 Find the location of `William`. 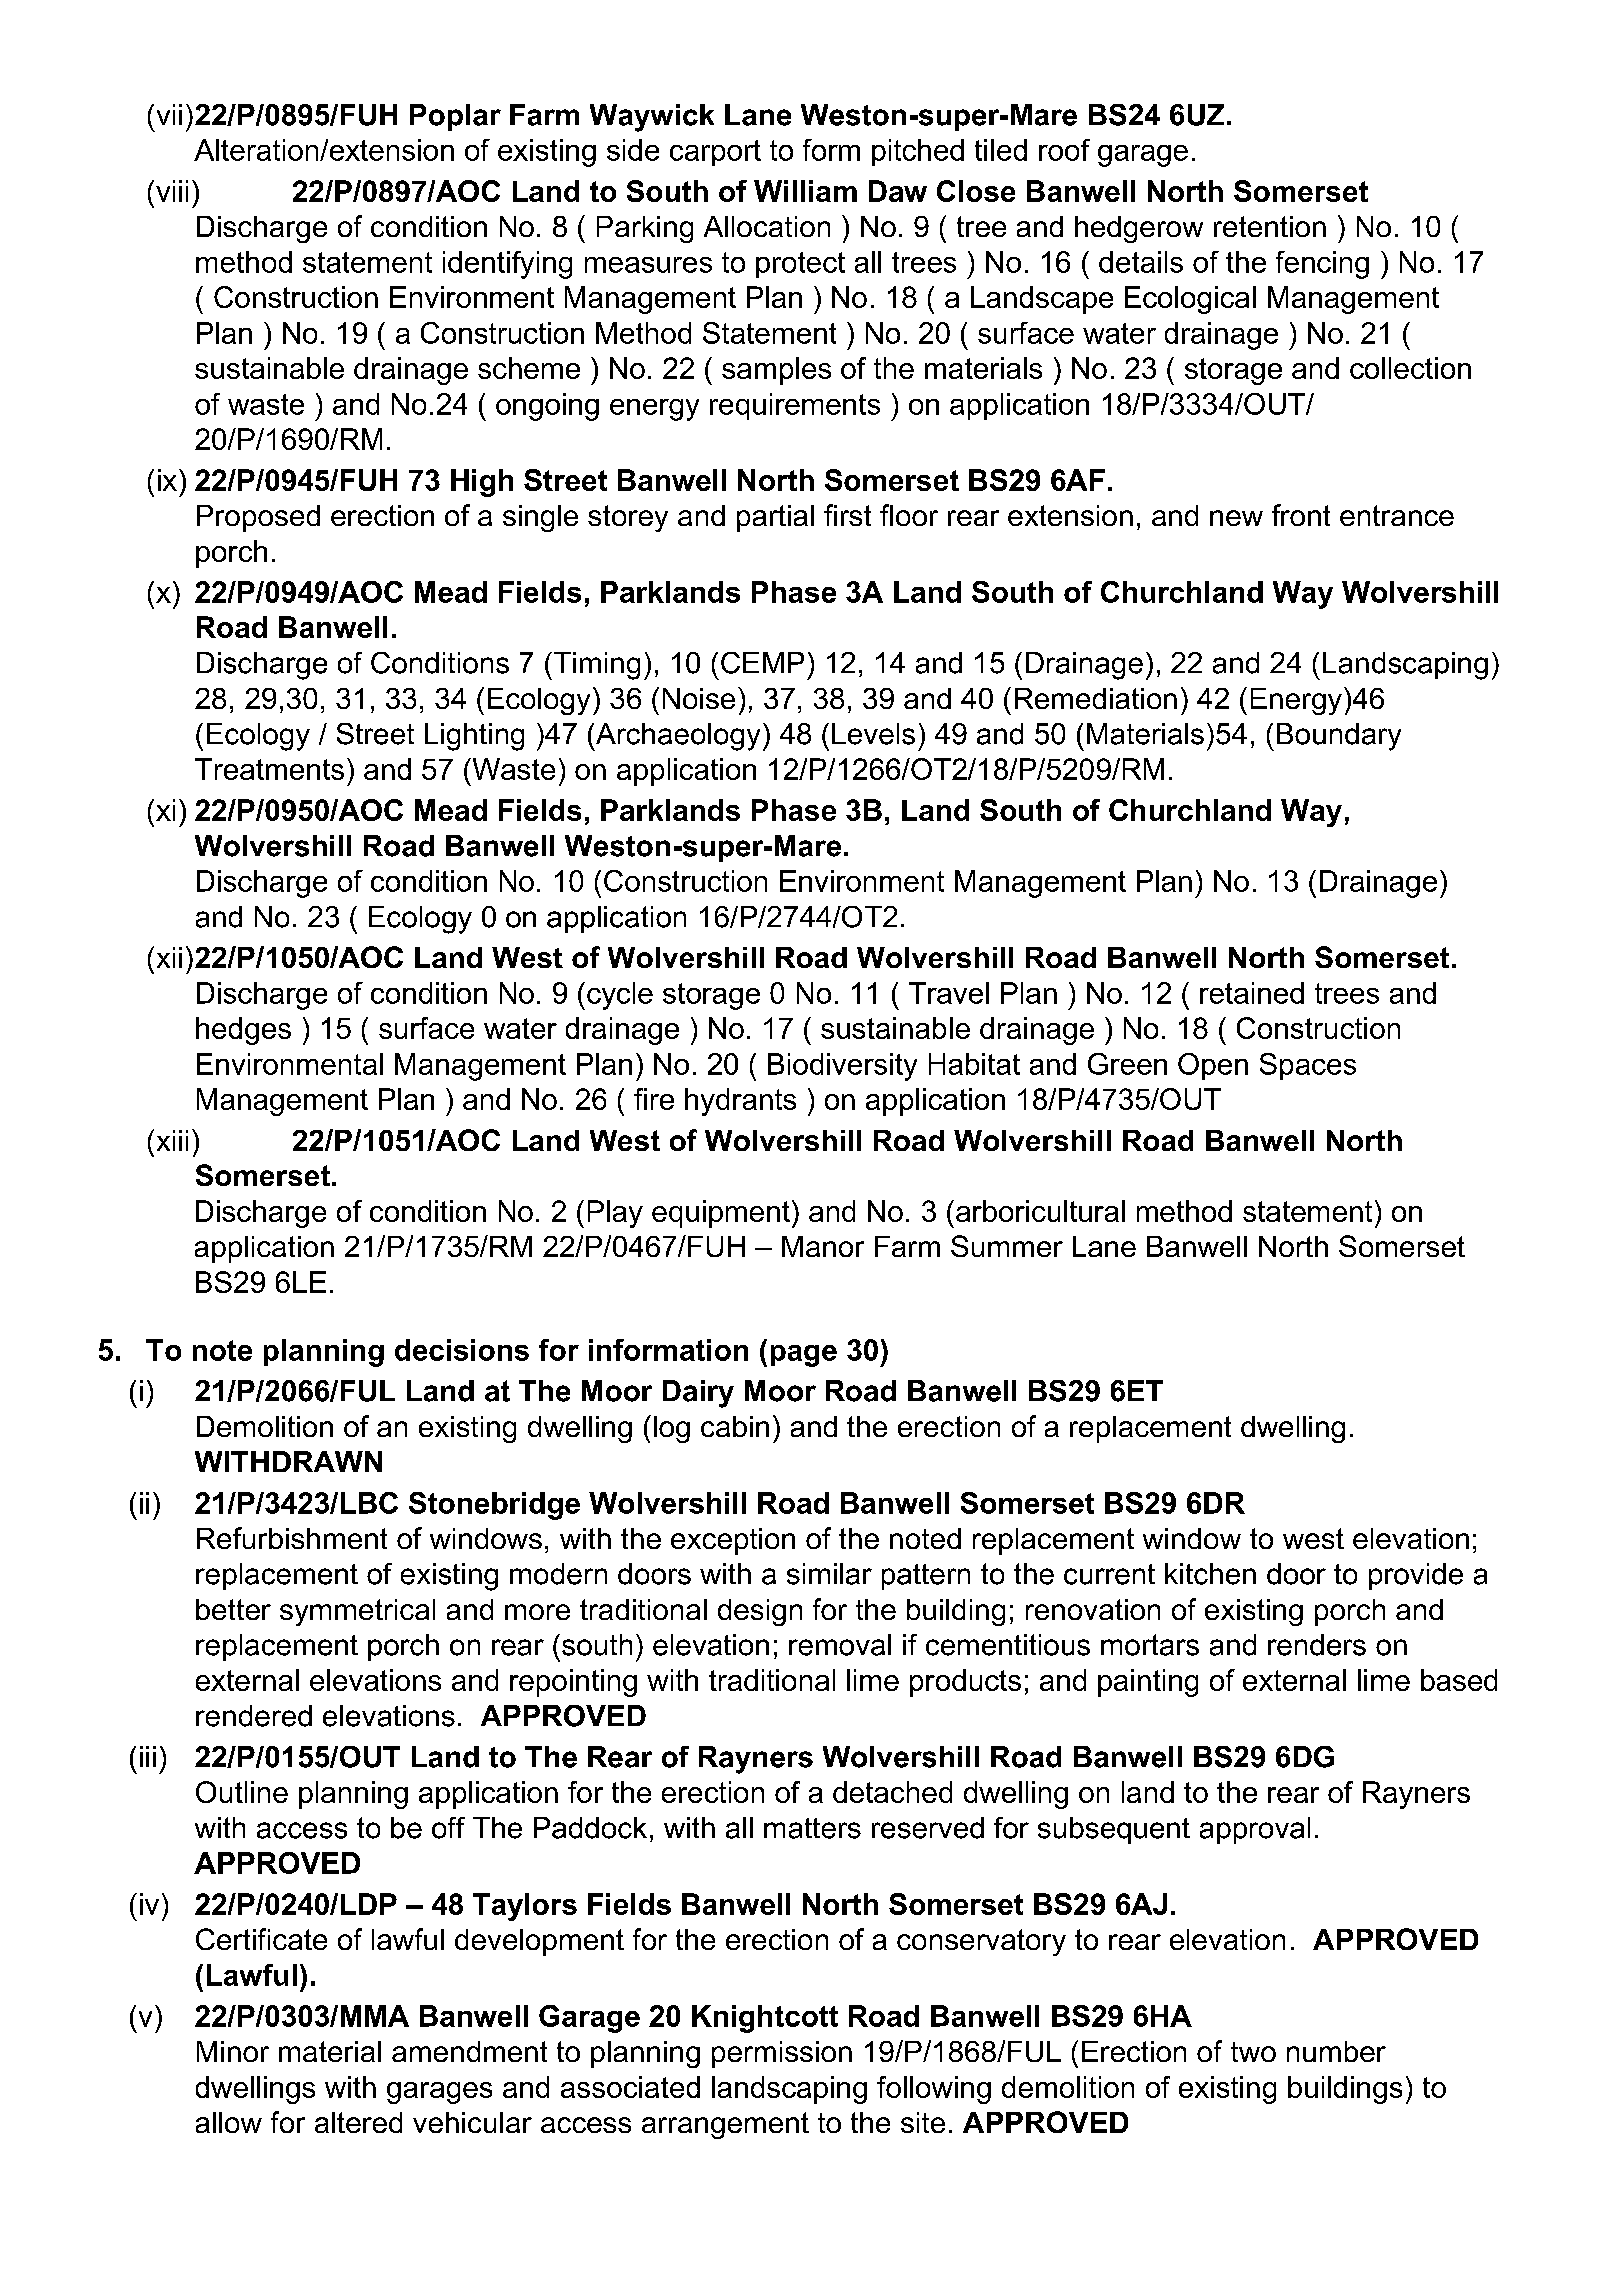

William is located at coordinates (805, 191).
